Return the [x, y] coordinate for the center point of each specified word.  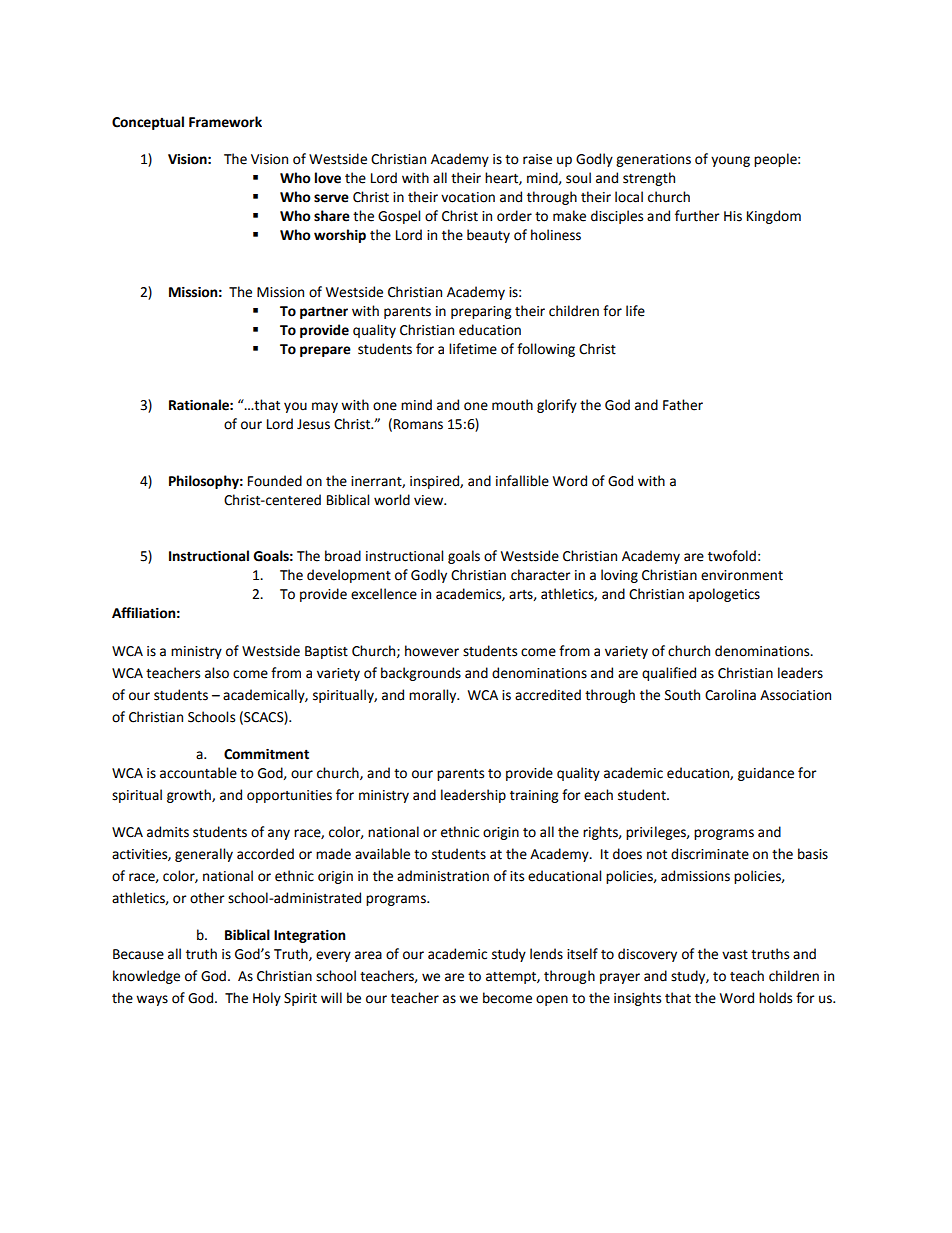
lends [546, 954]
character [541, 575]
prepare [325, 351]
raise [537, 159]
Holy [267, 999]
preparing [481, 312]
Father [683, 405]
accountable [198, 773]
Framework [225, 122]
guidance [766, 774]
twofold [732, 556]
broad [343, 556]
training [534, 796]
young [730, 161]
